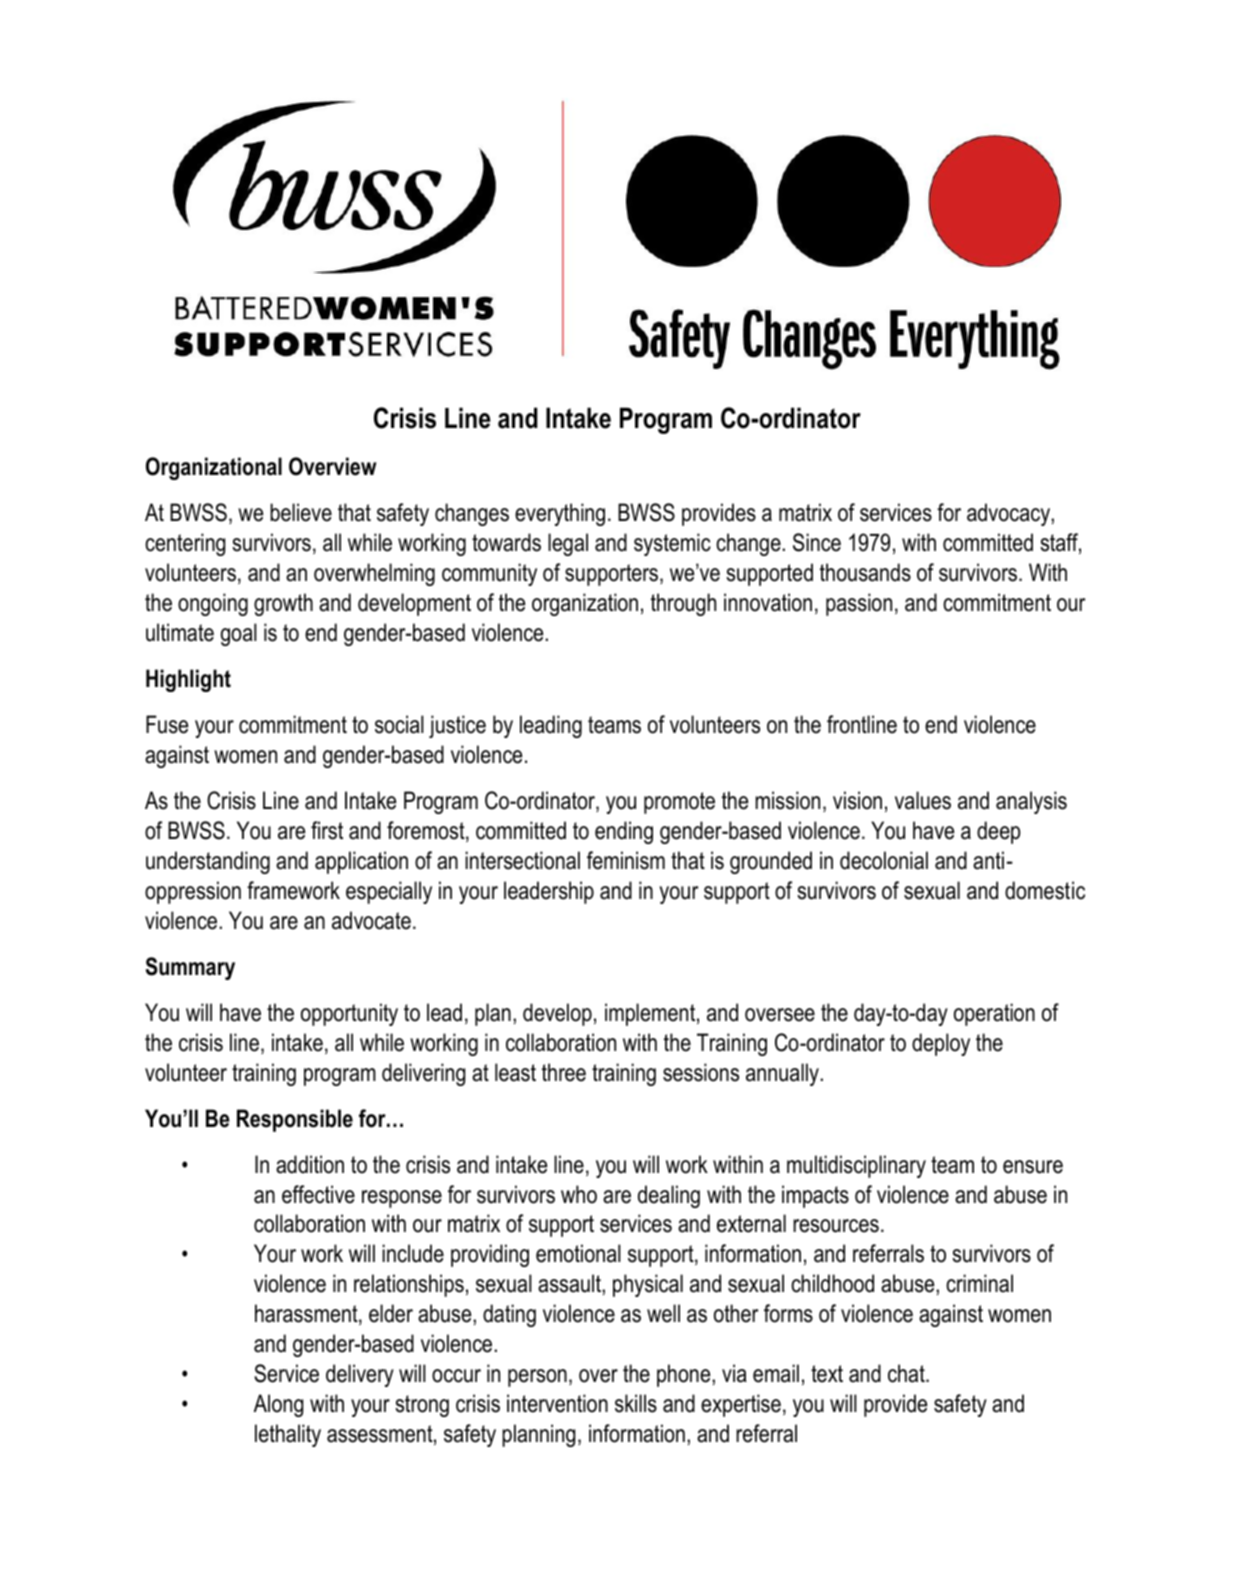  What do you see at coordinates (923, 800) in the document?
I see `values` at bounding box center [923, 800].
